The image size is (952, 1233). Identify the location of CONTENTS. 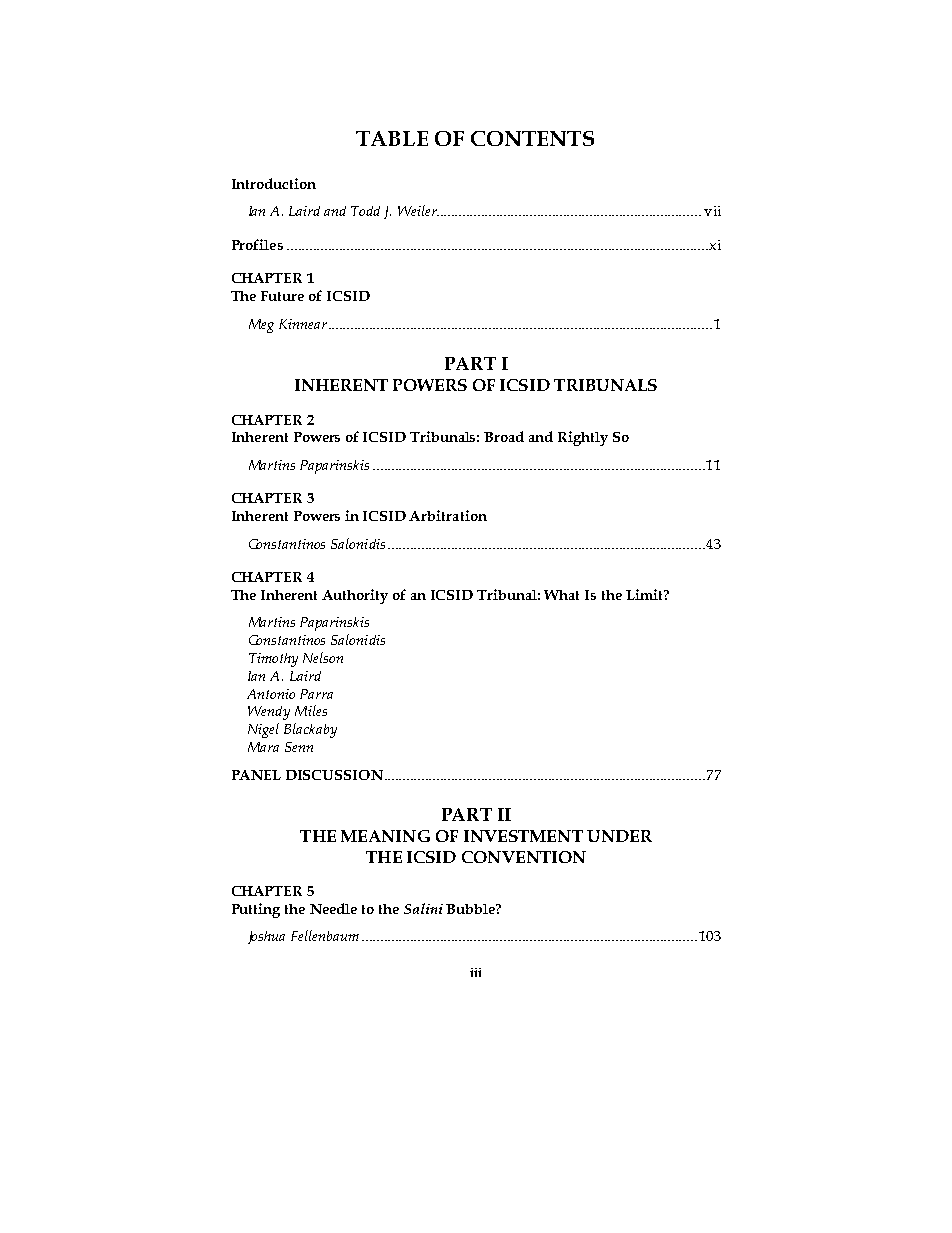
(532, 138).
